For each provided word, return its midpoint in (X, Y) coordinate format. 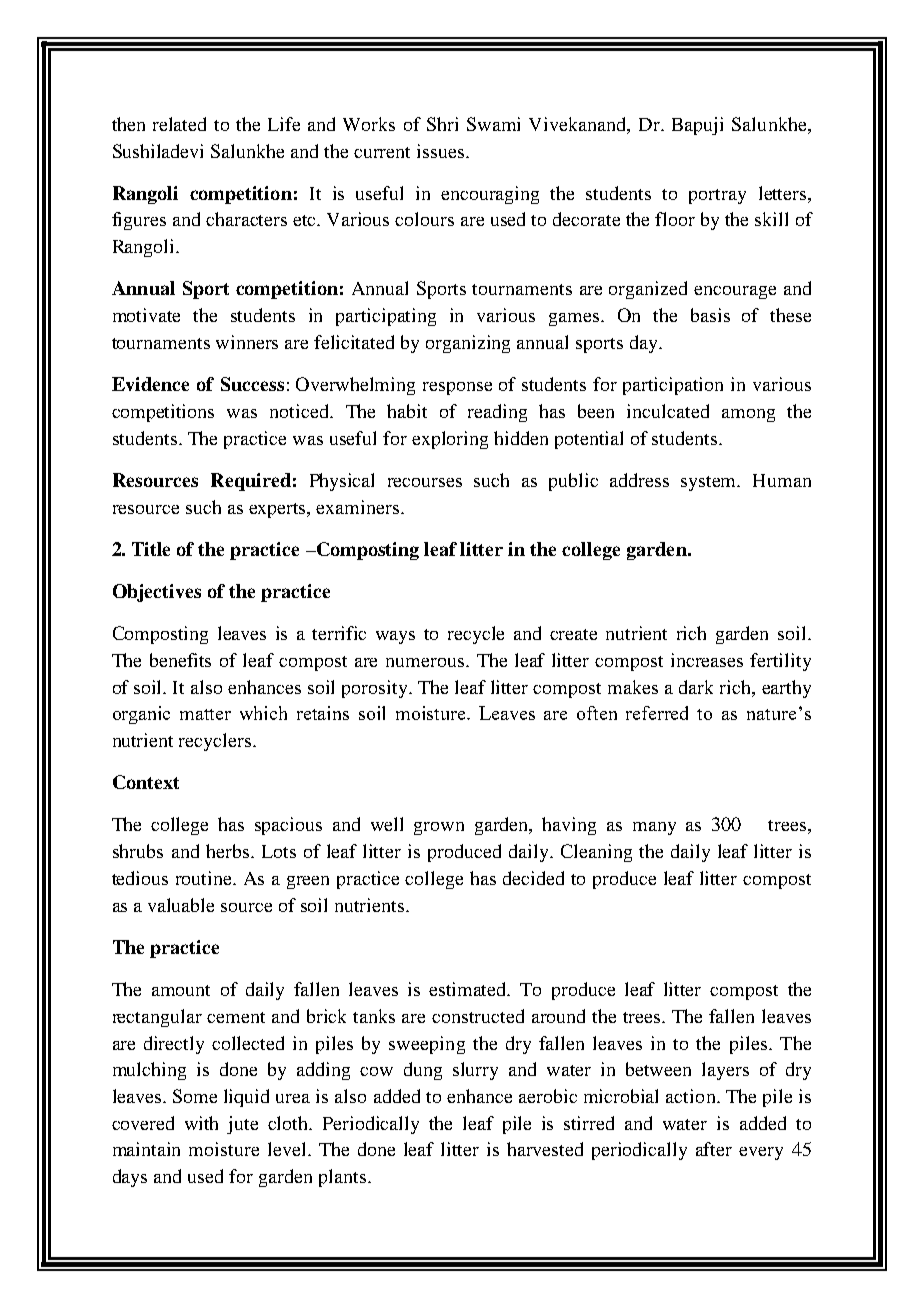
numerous (426, 662)
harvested (545, 1149)
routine (205, 878)
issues (442, 151)
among (748, 415)
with (201, 1123)
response (457, 388)
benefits (180, 660)
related (179, 124)
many (654, 828)
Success (252, 384)
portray (717, 196)
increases (707, 660)
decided (533, 878)
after (714, 1149)
